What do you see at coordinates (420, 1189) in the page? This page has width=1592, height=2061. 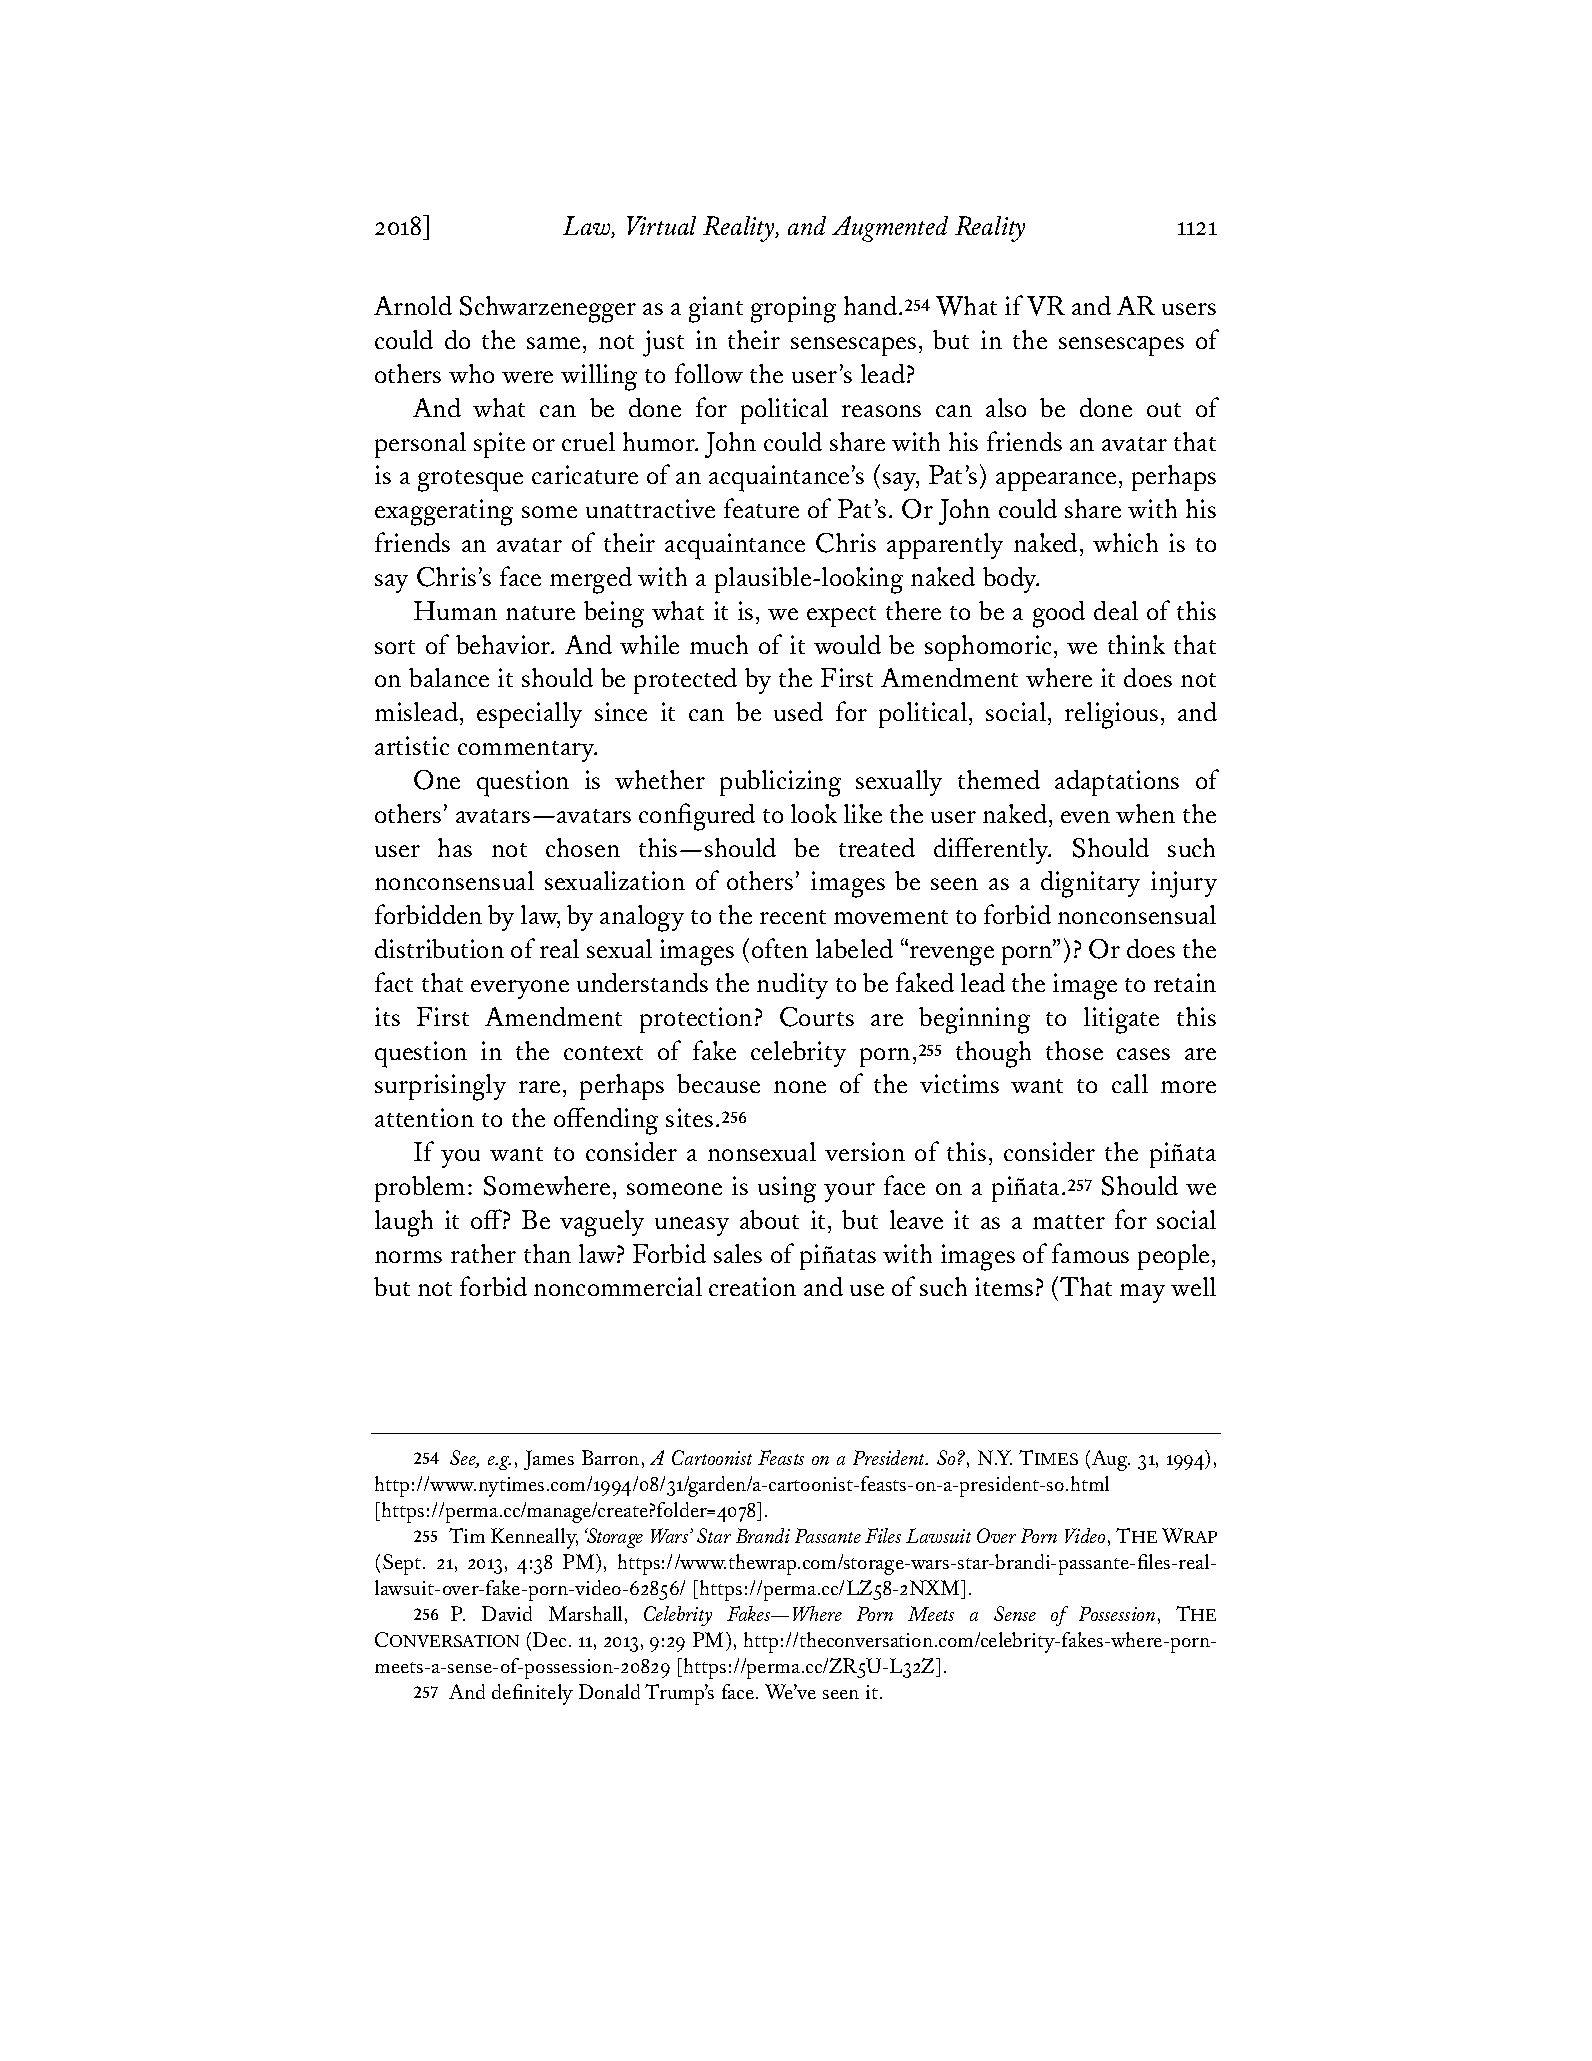 I see `problem` at bounding box center [420, 1189].
